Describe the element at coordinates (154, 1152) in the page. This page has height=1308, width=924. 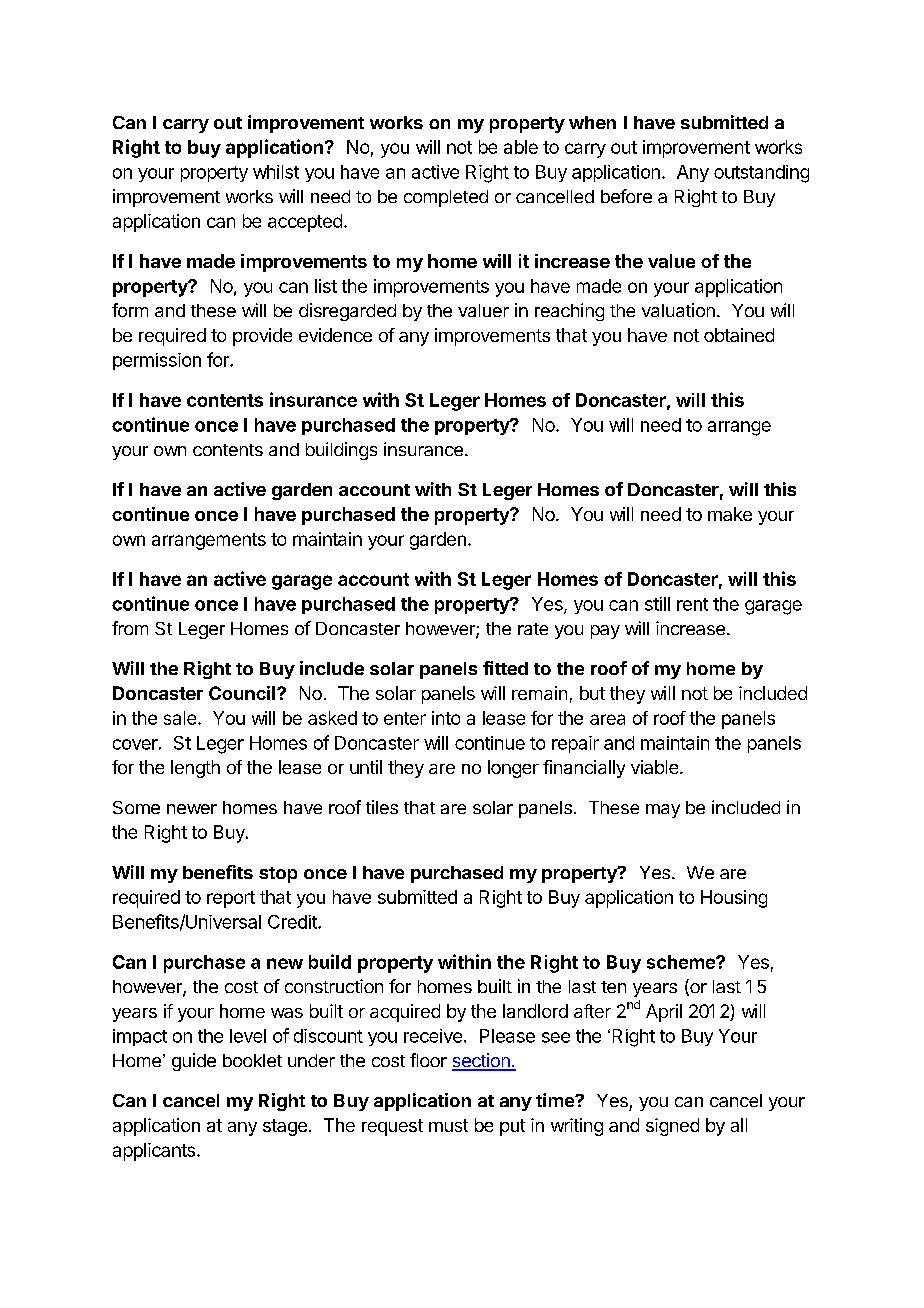
I see `applicants` at that location.
